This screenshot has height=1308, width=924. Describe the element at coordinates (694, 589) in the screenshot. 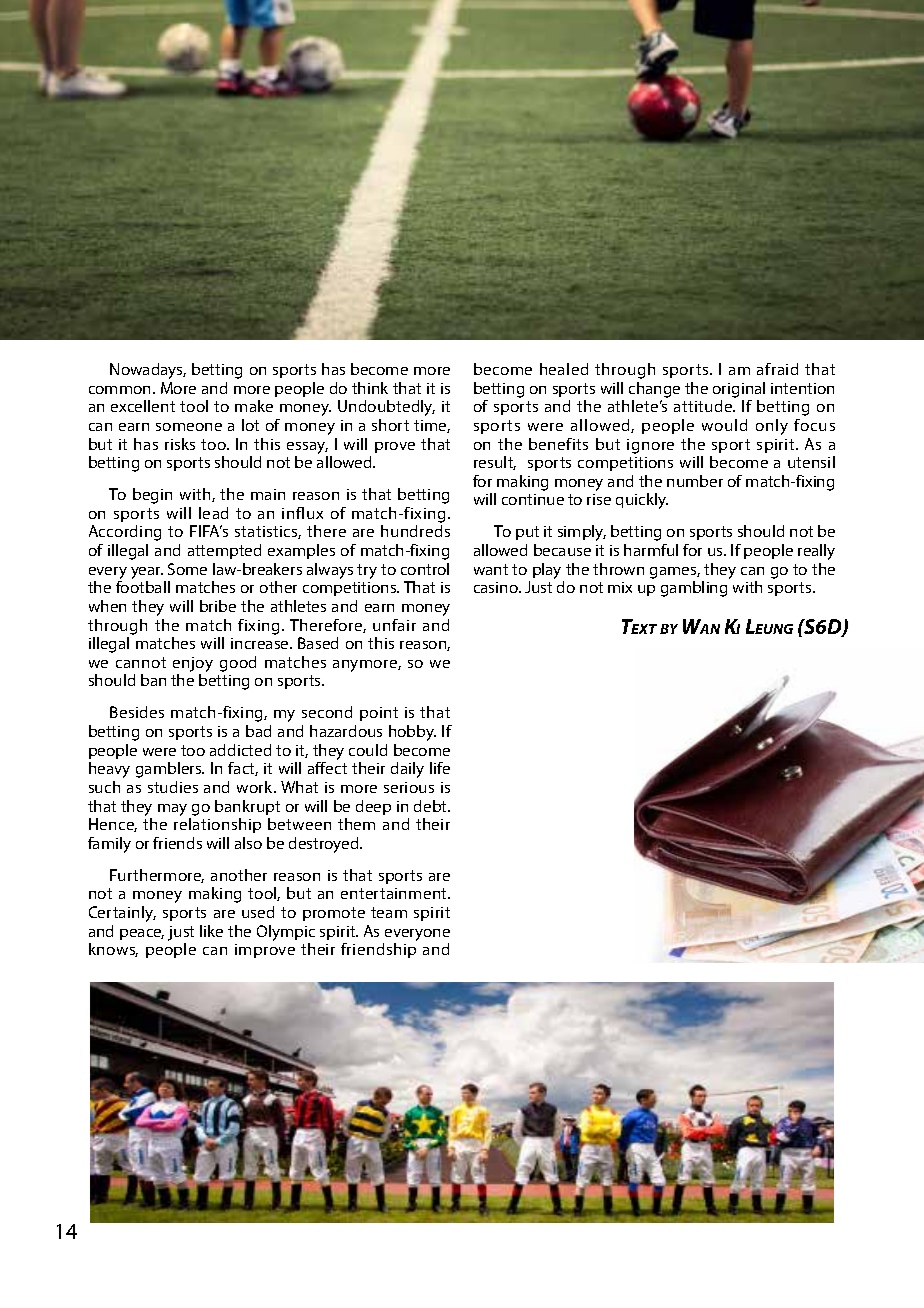

I see `gambling` at that location.
